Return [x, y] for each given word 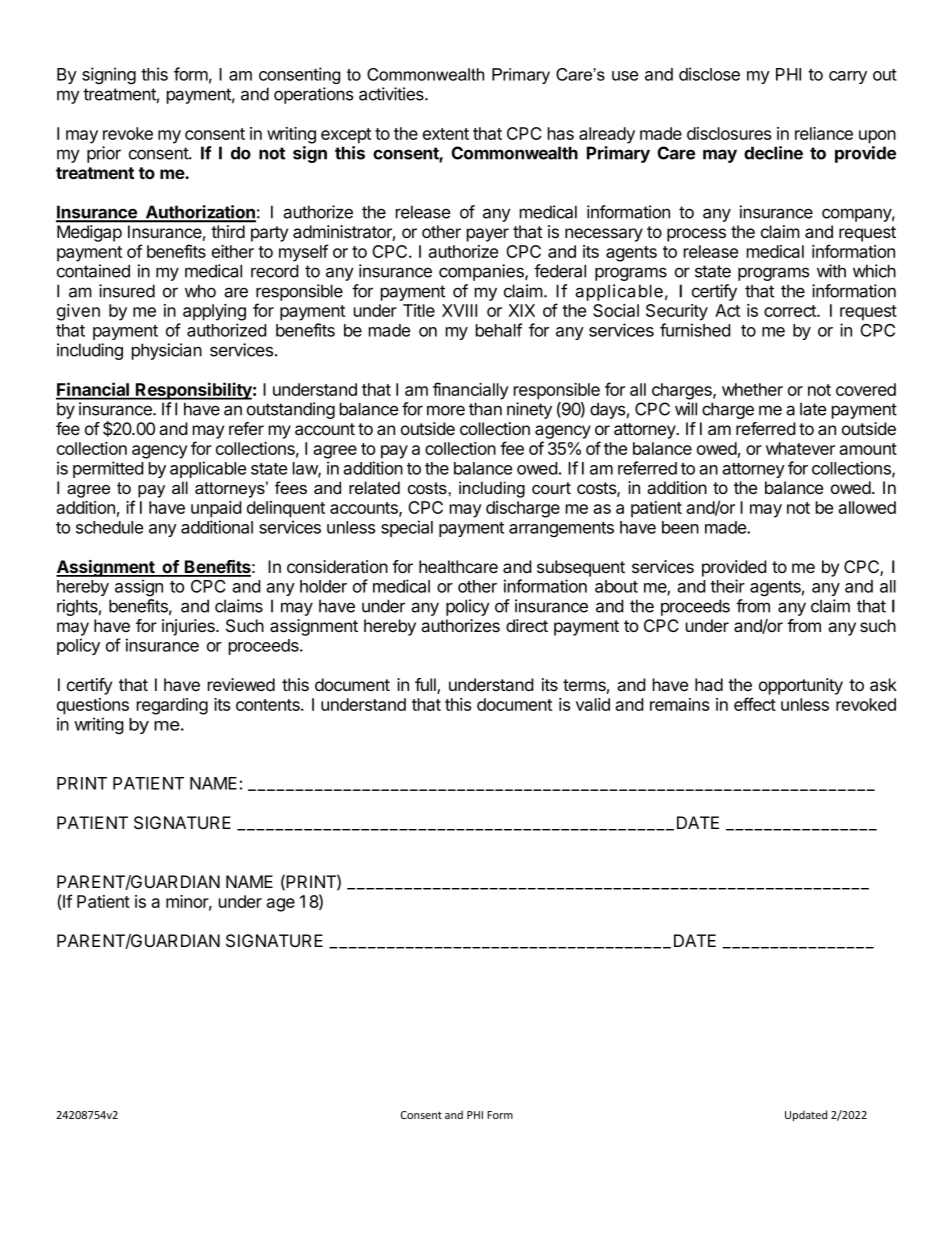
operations [313, 95]
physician [167, 351]
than [485, 409]
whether [752, 389]
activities [392, 94]
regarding [172, 706]
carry [848, 77]
